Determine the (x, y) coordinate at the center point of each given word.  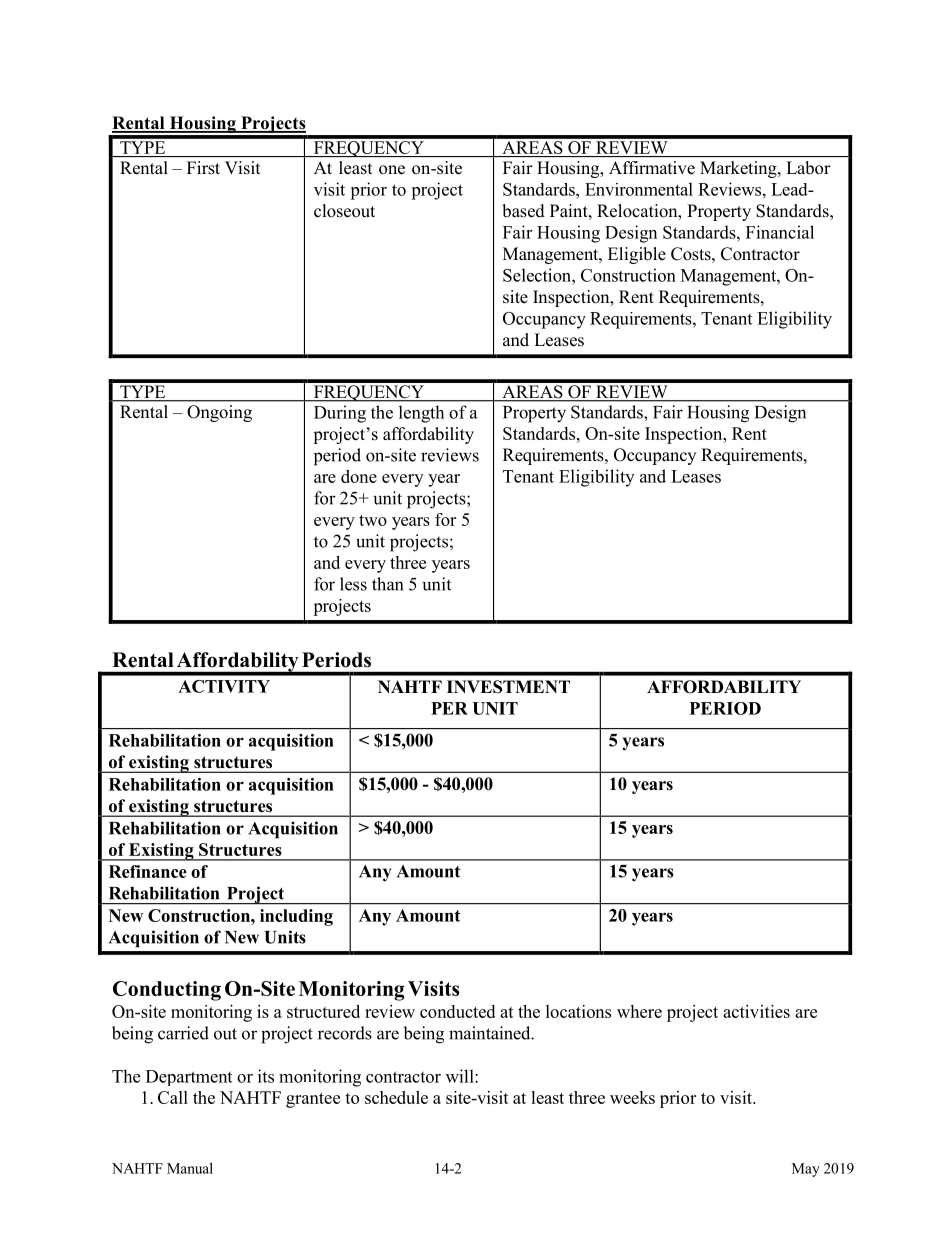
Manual (190, 1168)
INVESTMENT (508, 687)
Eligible (637, 255)
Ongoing (219, 413)
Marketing (739, 169)
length (421, 414)
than (387, 584)
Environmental (639, 189)
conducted (457, 1011)
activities (756, 1011)
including (296, 917)
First (203, 167)
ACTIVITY (224, 686)
